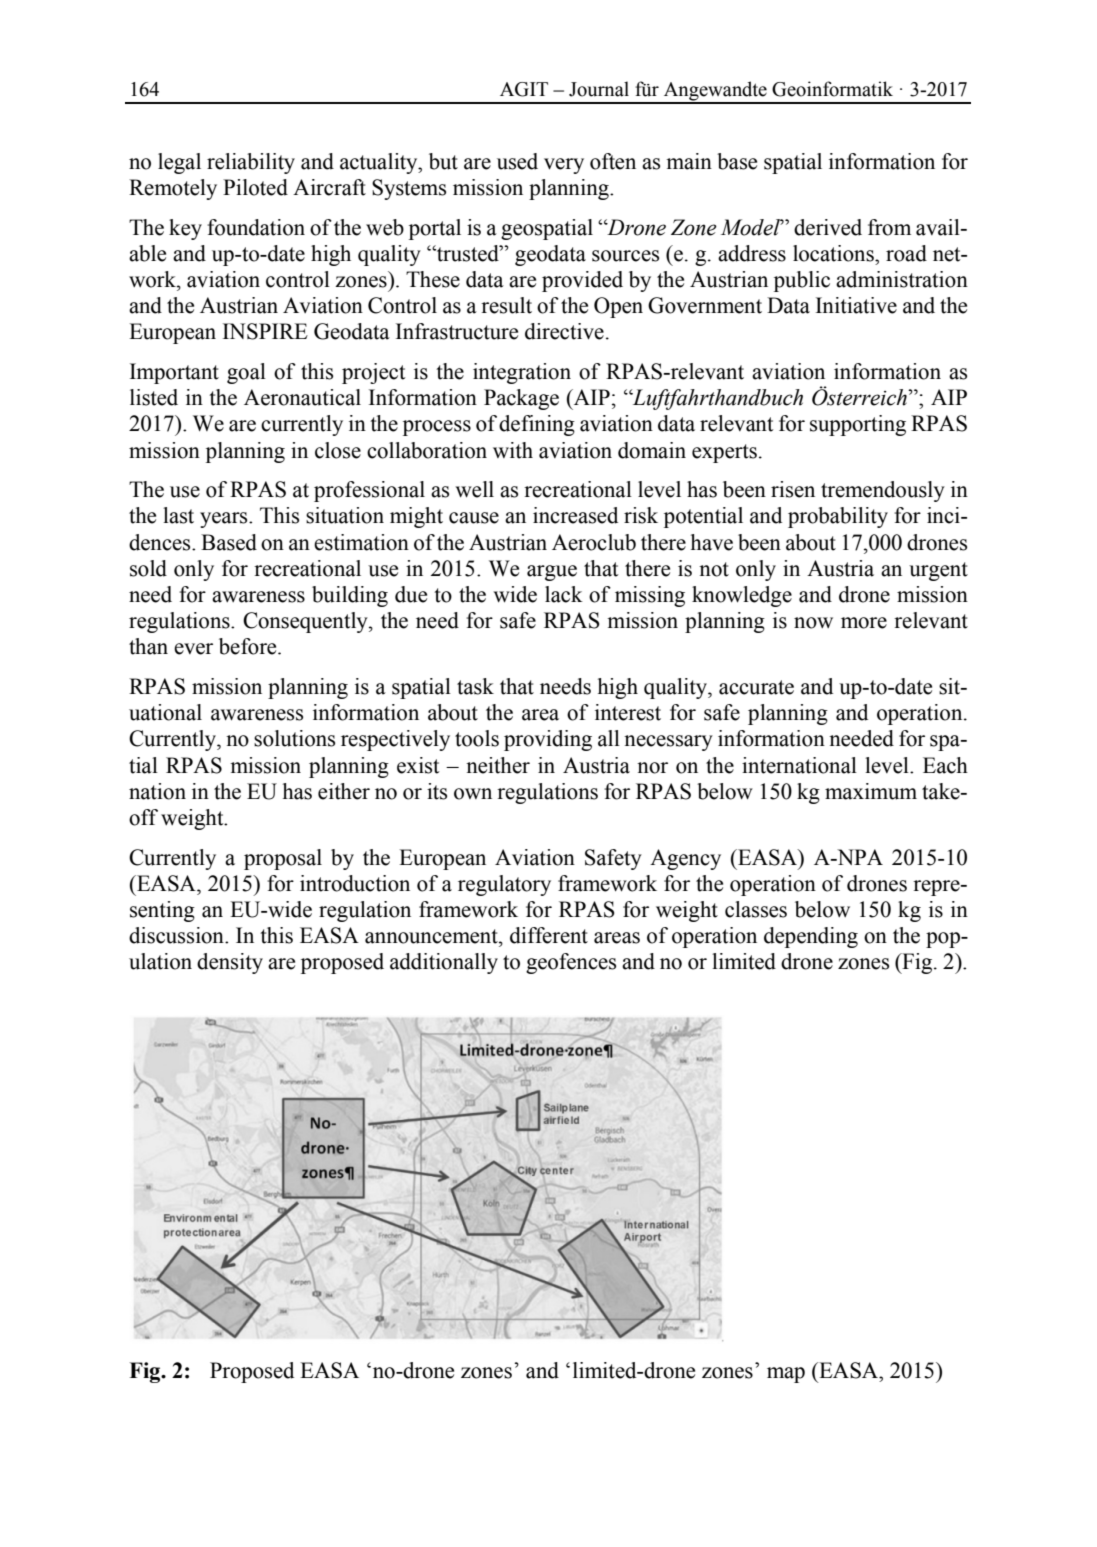 Image resolution: width=1097 pixels, height=1547 pixels. Describe the element at coordinates (811, 937) in the screenshot. I see `depending` at that location.
